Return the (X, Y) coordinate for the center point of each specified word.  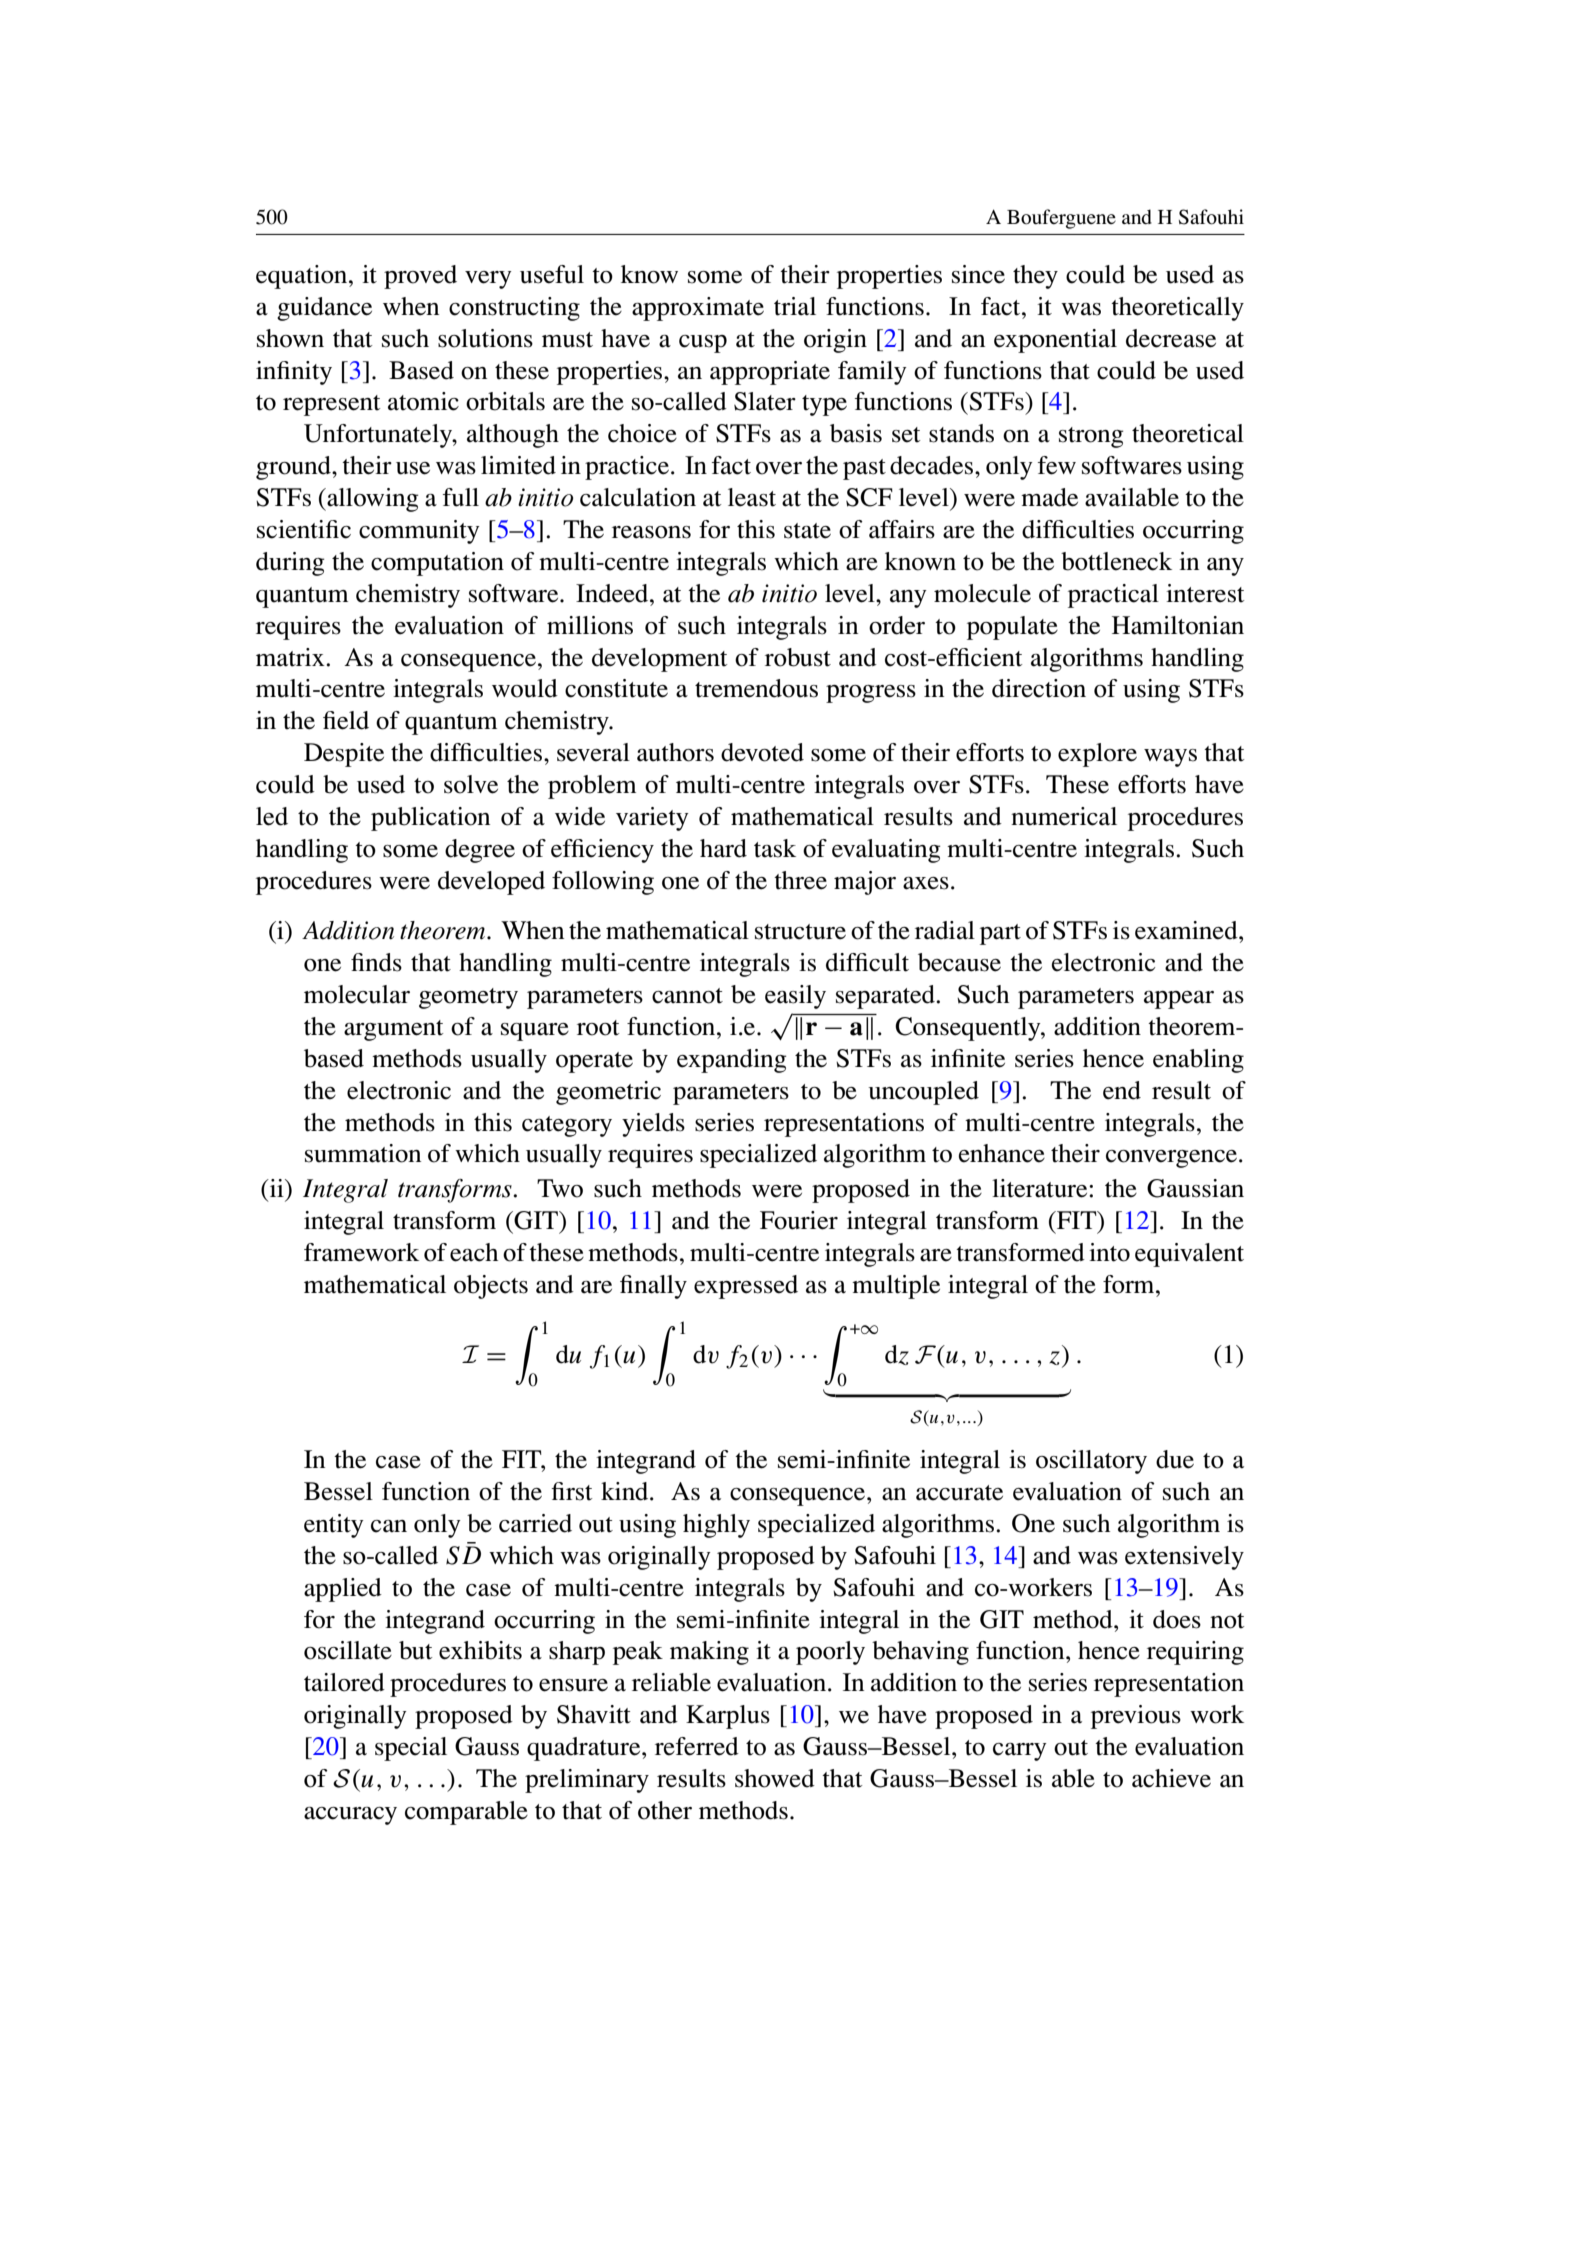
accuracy (350, 1816)
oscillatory (1091, 1462)
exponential (1055, 341)
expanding (731, 1061)
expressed (746, 1287)
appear (1179, 1000)
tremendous (756, 688)
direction (1039, 688)
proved (420, 277)
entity (334, 1526)
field (346, 720)
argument (394, 1030)
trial (795, 306)
